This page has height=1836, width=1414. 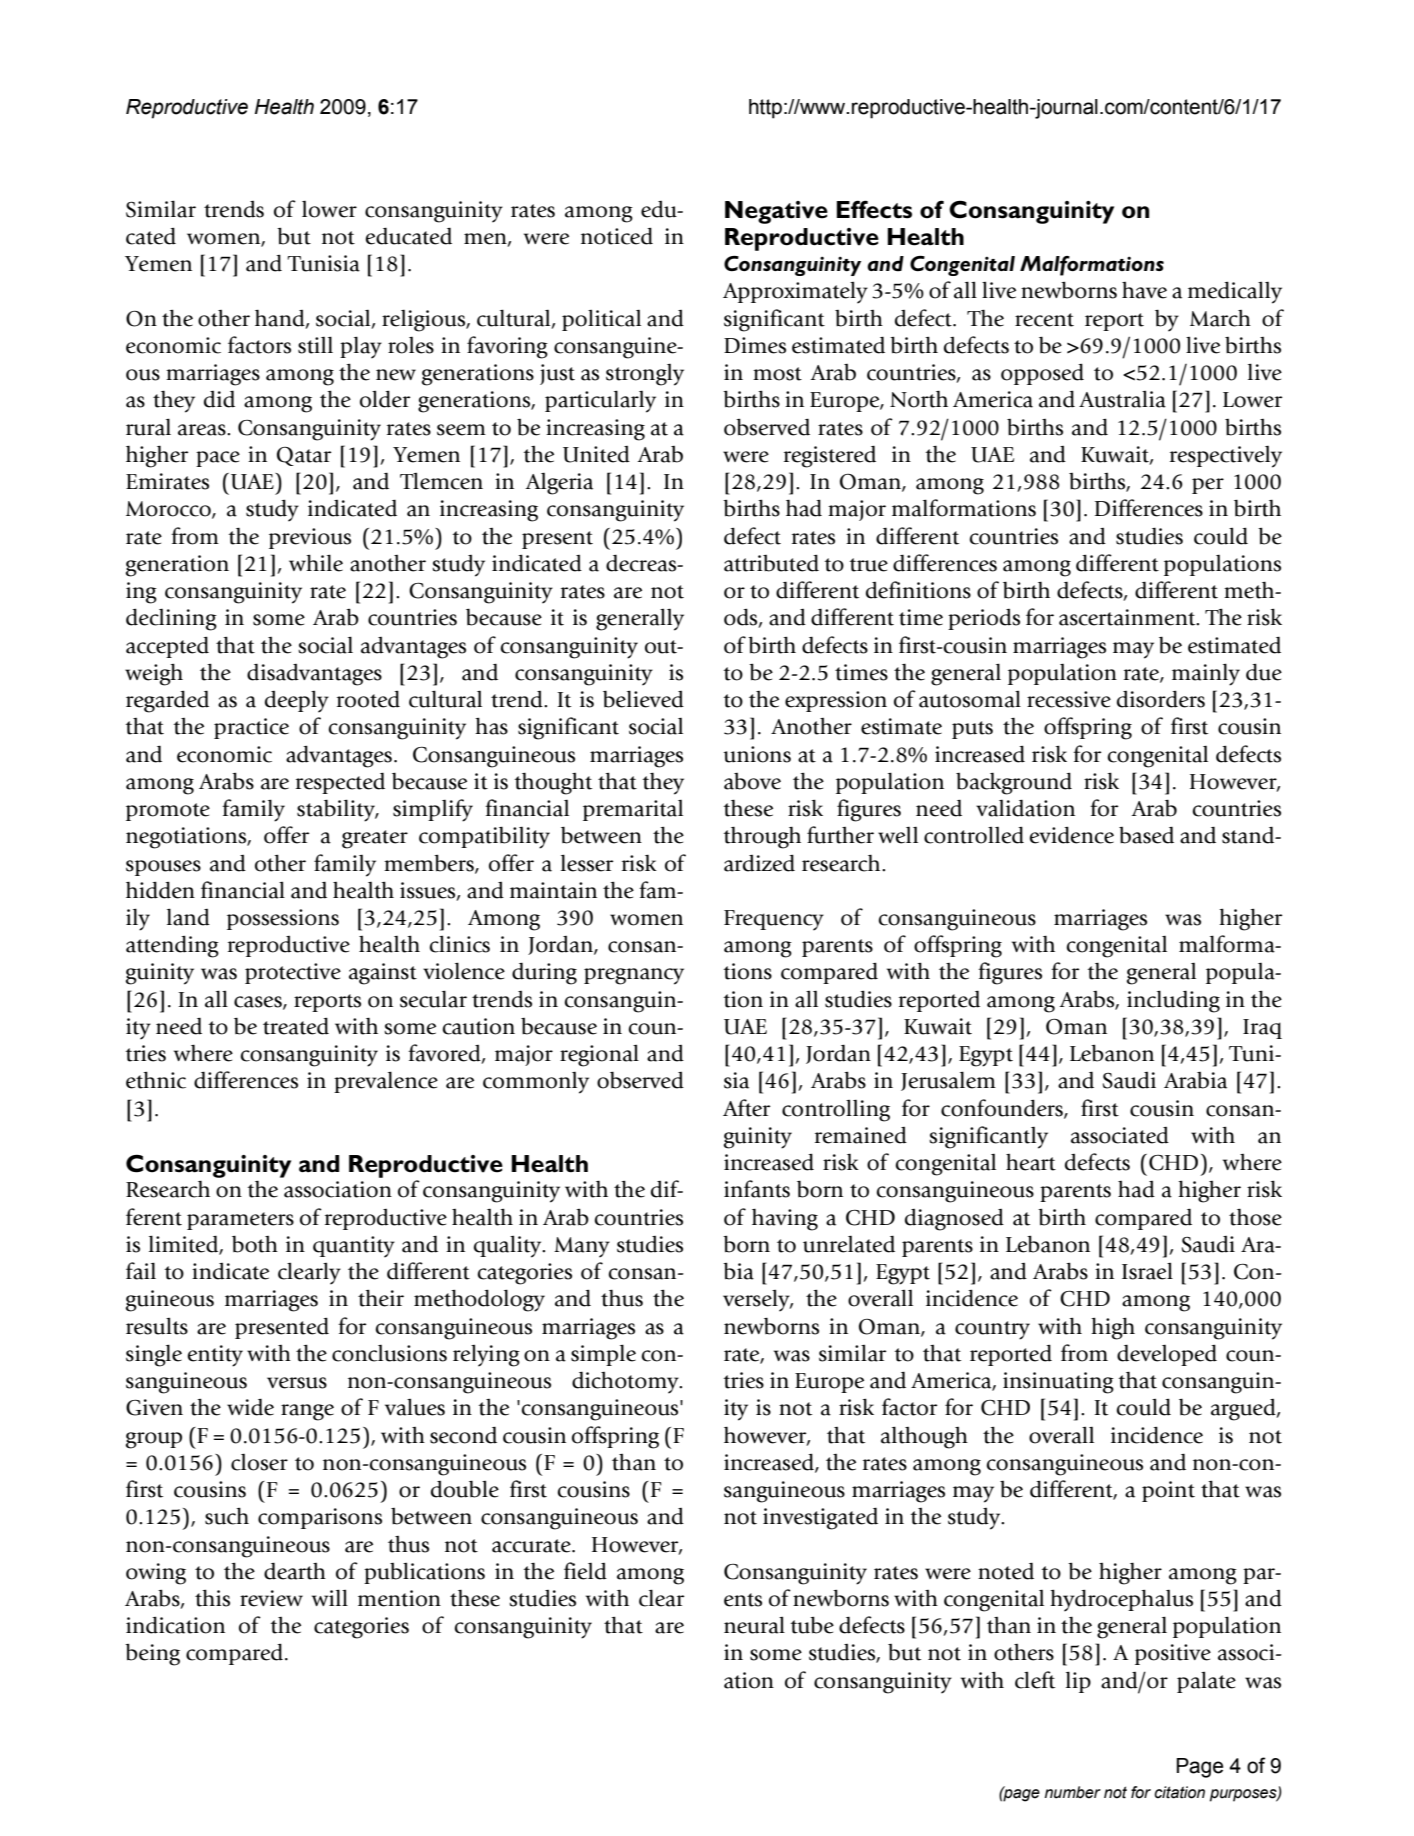 I want to click on noticed, so click(x=617, y=236).
